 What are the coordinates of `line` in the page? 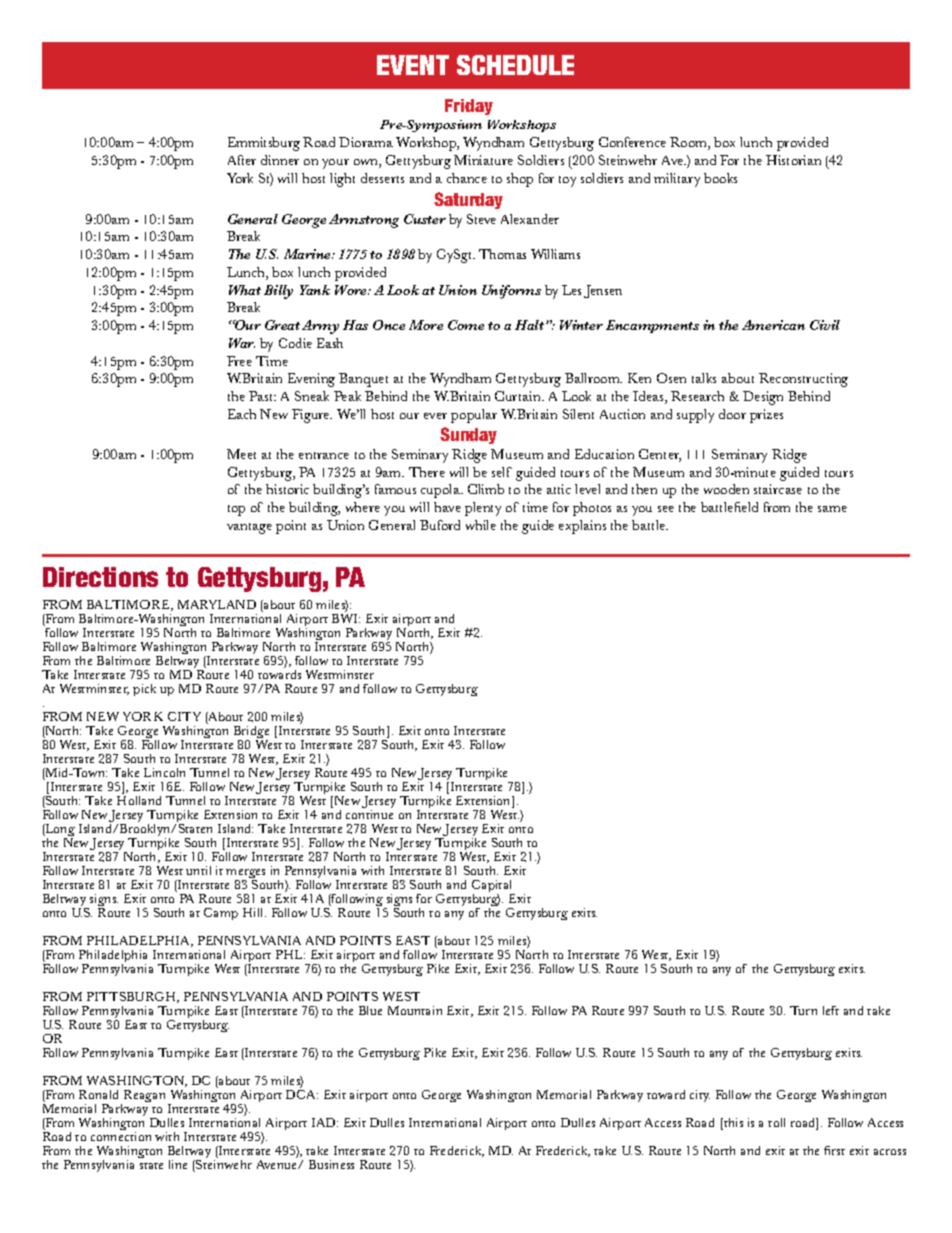 It's located at (178, 1164).
